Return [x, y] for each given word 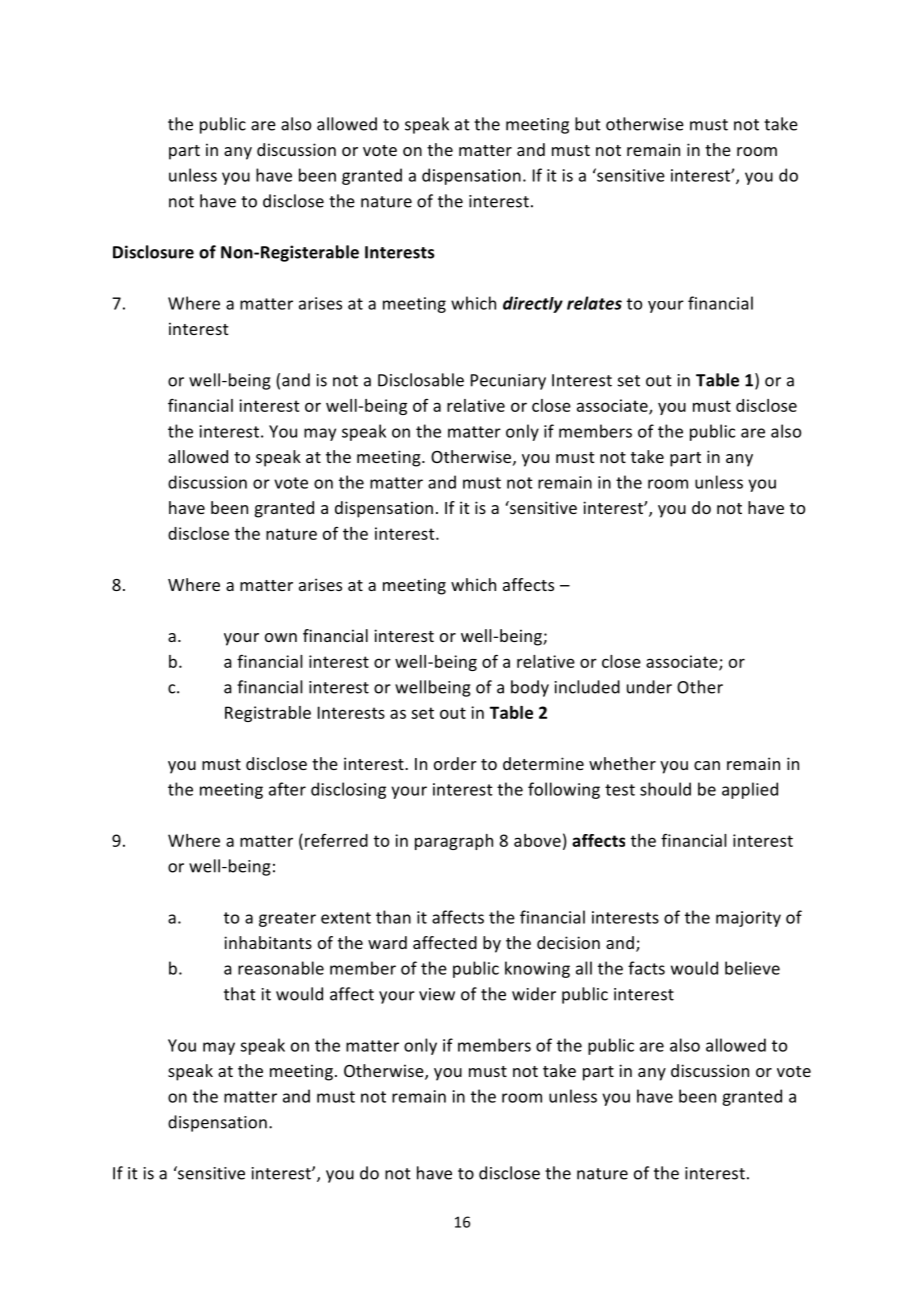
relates [594, 303]
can [707, 765]
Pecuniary [508, 382]
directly [533, 304]
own [281, 637]
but [588, 124]
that [240, 994]
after [287, 789]
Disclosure [153, 252]
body [530, 688]
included [587, 687]
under [649, 687]
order [455, 763]
